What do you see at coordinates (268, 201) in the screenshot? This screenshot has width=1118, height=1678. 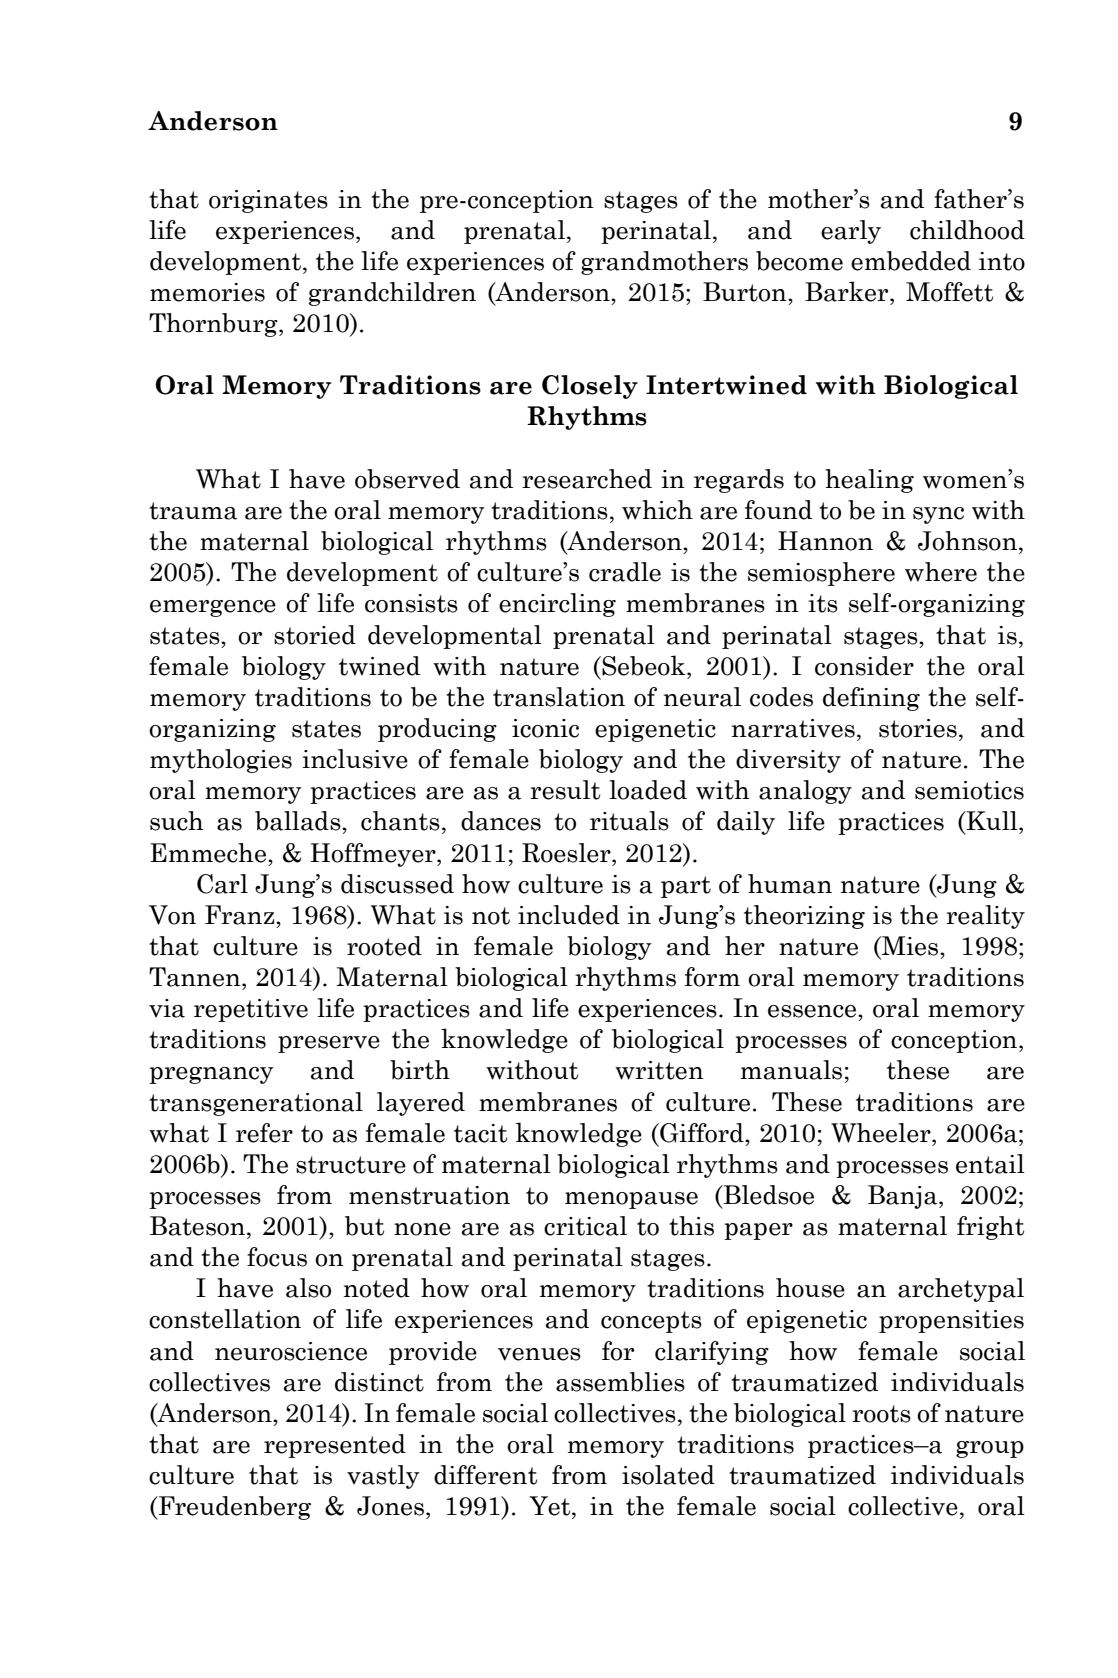 I see `originates` at bounding box center [268, 201].
